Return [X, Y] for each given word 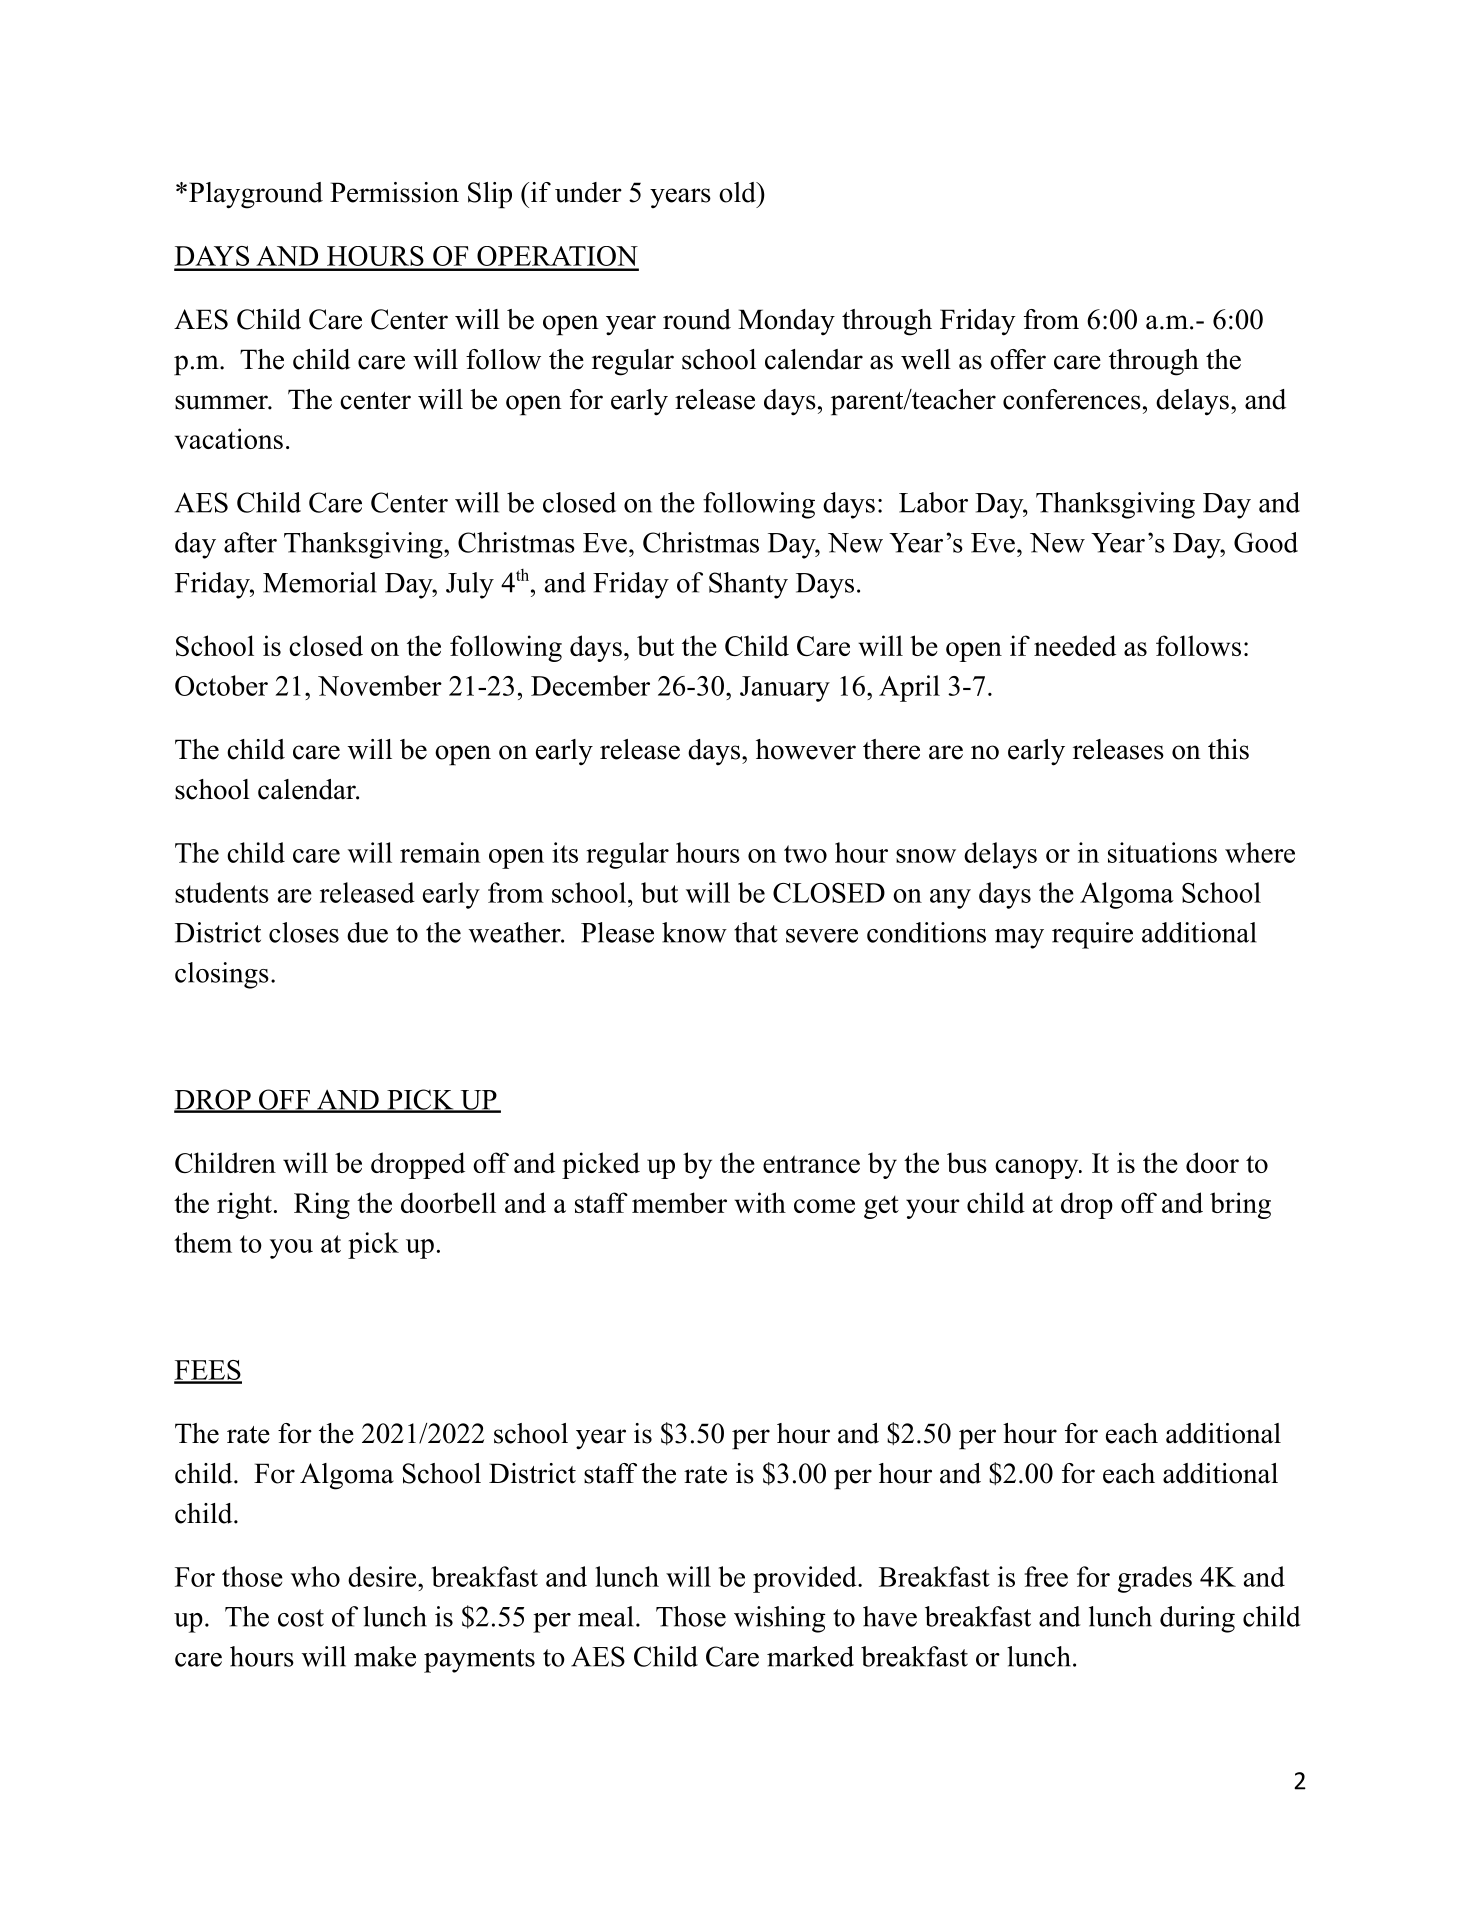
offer [1018, 359]
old [738, 192]
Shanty [748, 585]
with [760, 1202]
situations [1162, 852]
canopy [1037, 1169]
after [250, 542]
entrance [811, 1164]
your [933, 1209]
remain [440, 852]
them [203, 1242]
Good [1266, 542]
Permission [394, 192]
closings [222, 975]
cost [301, 1618]
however [806, 749]
